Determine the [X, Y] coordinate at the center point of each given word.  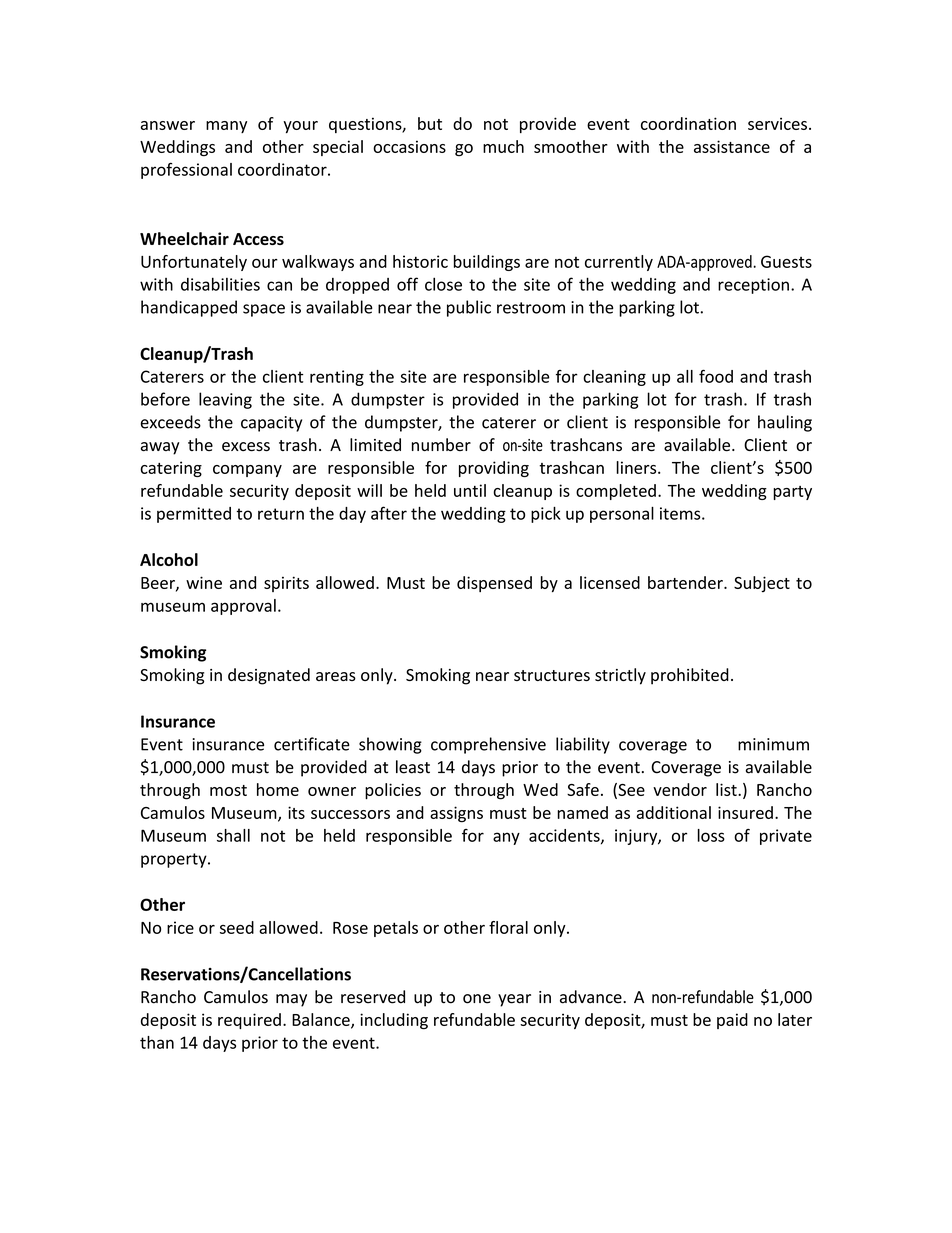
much [503, 146]
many [226, 127]
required [249, 1021]
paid [732, 1021]
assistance [732, 146]
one [477, 999]
